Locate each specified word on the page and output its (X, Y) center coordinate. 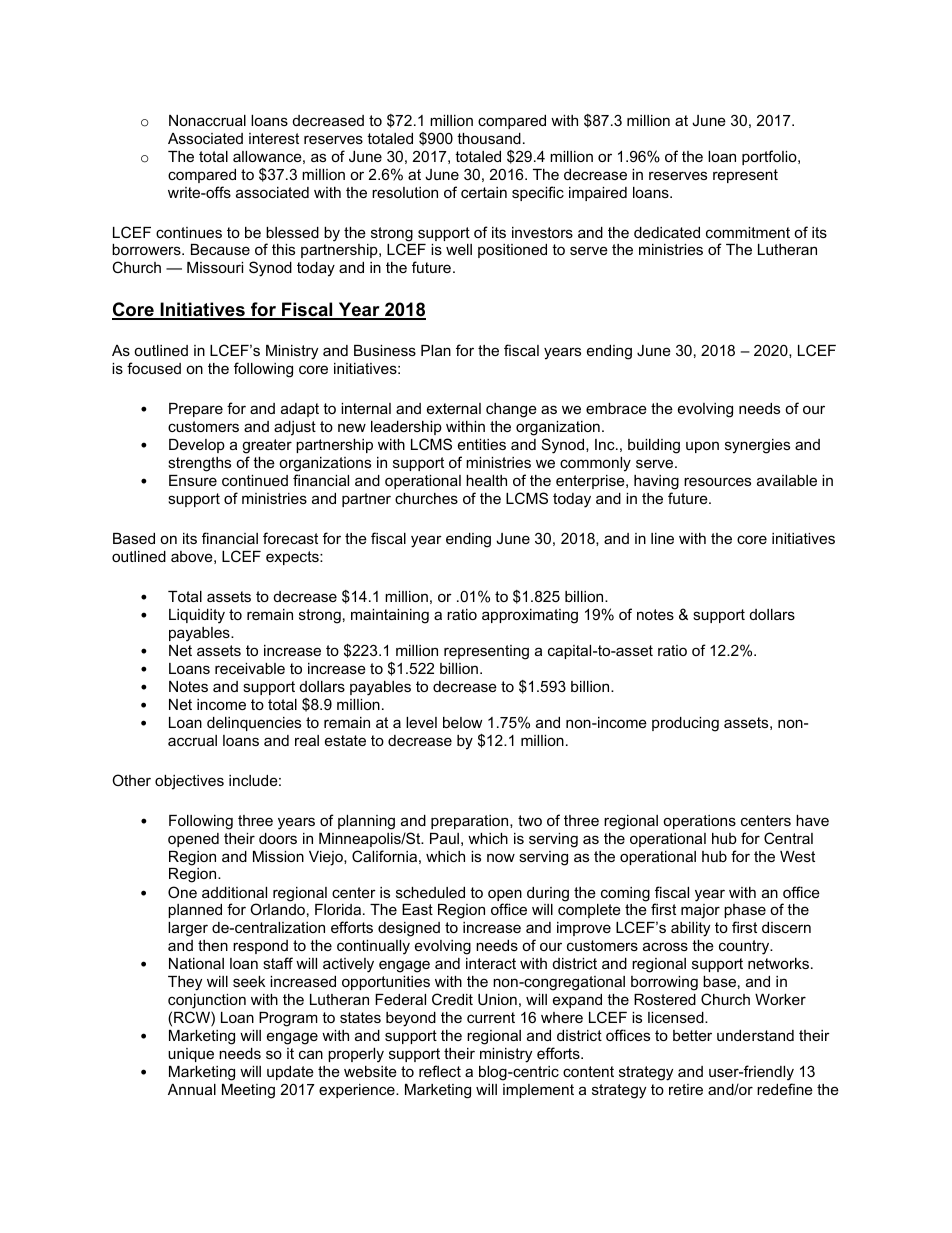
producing (685, 724)
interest (274, 138)
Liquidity (197, 616)
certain (484, 192)
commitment (748, 232)
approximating (530, 616)
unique (191, 1055)
